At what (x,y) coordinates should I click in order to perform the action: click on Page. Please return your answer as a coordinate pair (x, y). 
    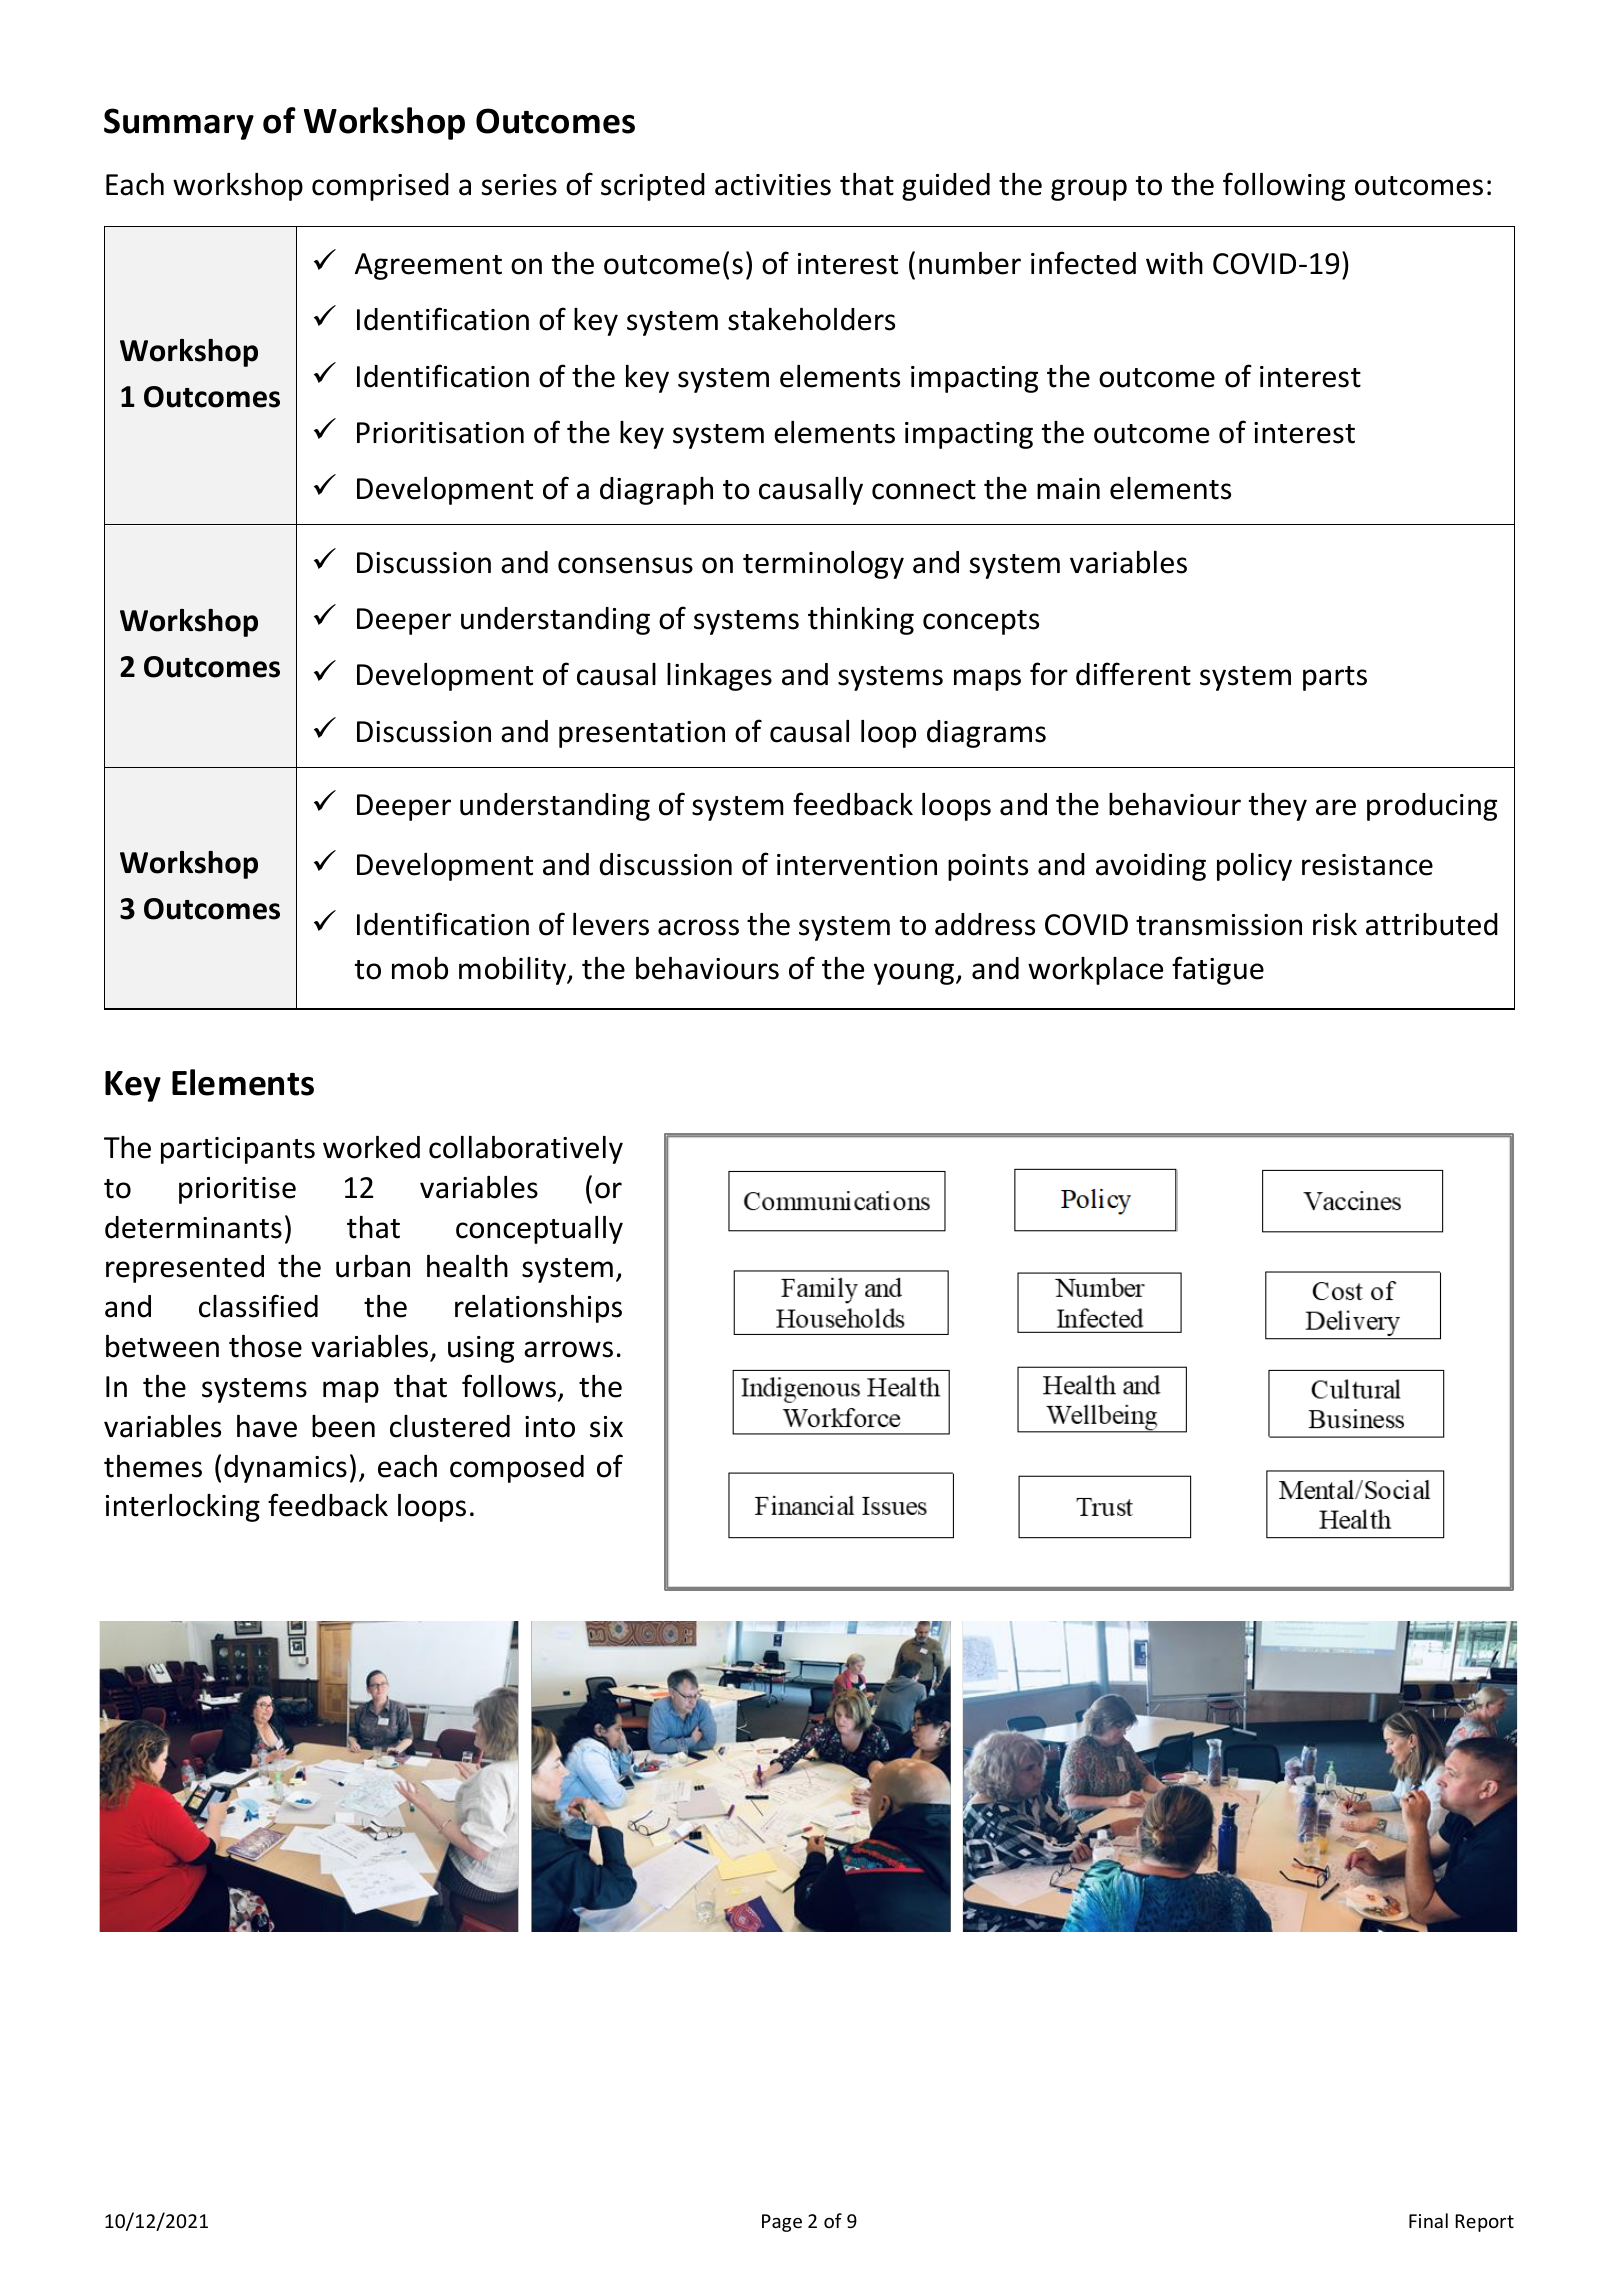
    Looking at the image, I should click on (782, 2223).
